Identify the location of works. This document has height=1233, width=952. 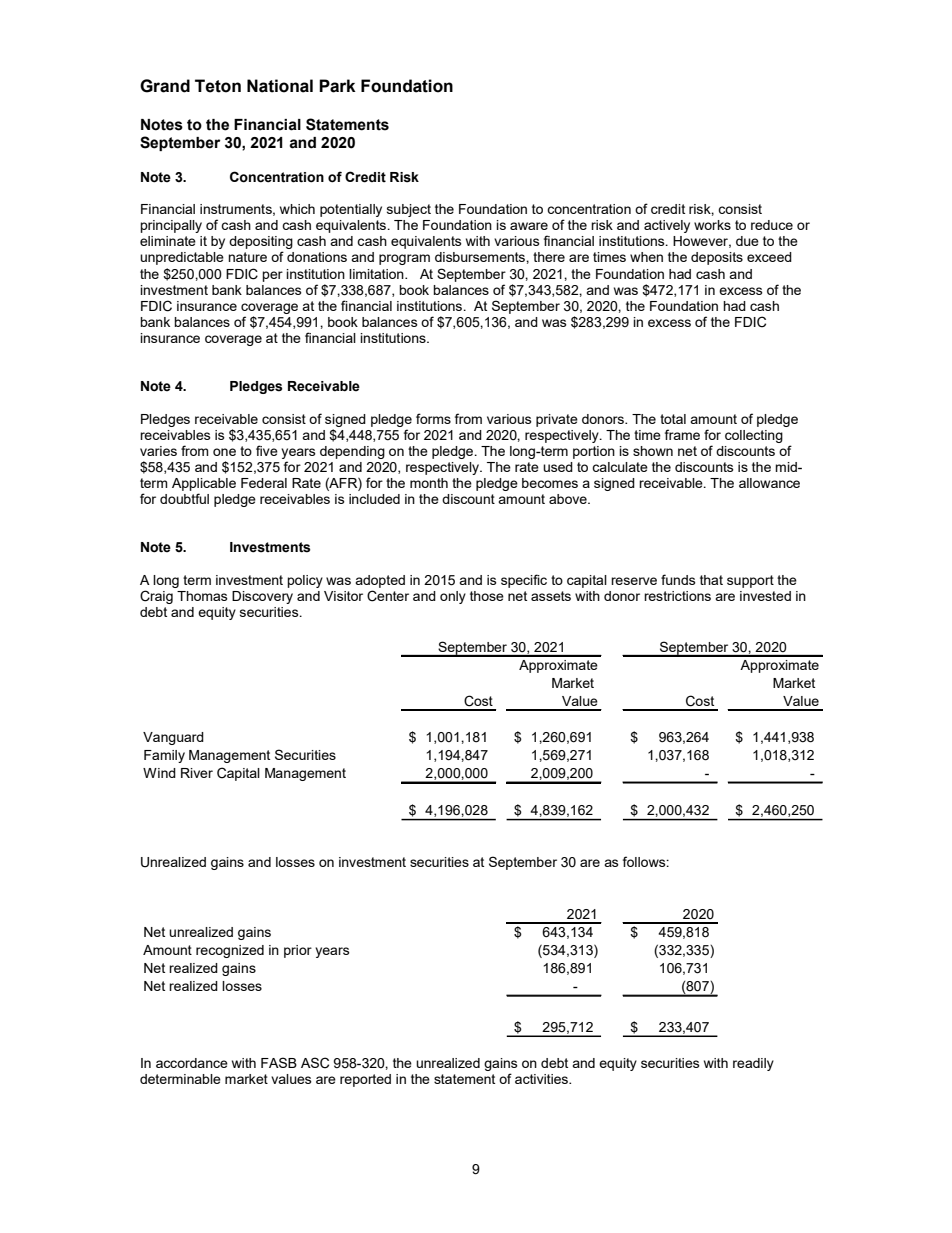
(712, 225).
